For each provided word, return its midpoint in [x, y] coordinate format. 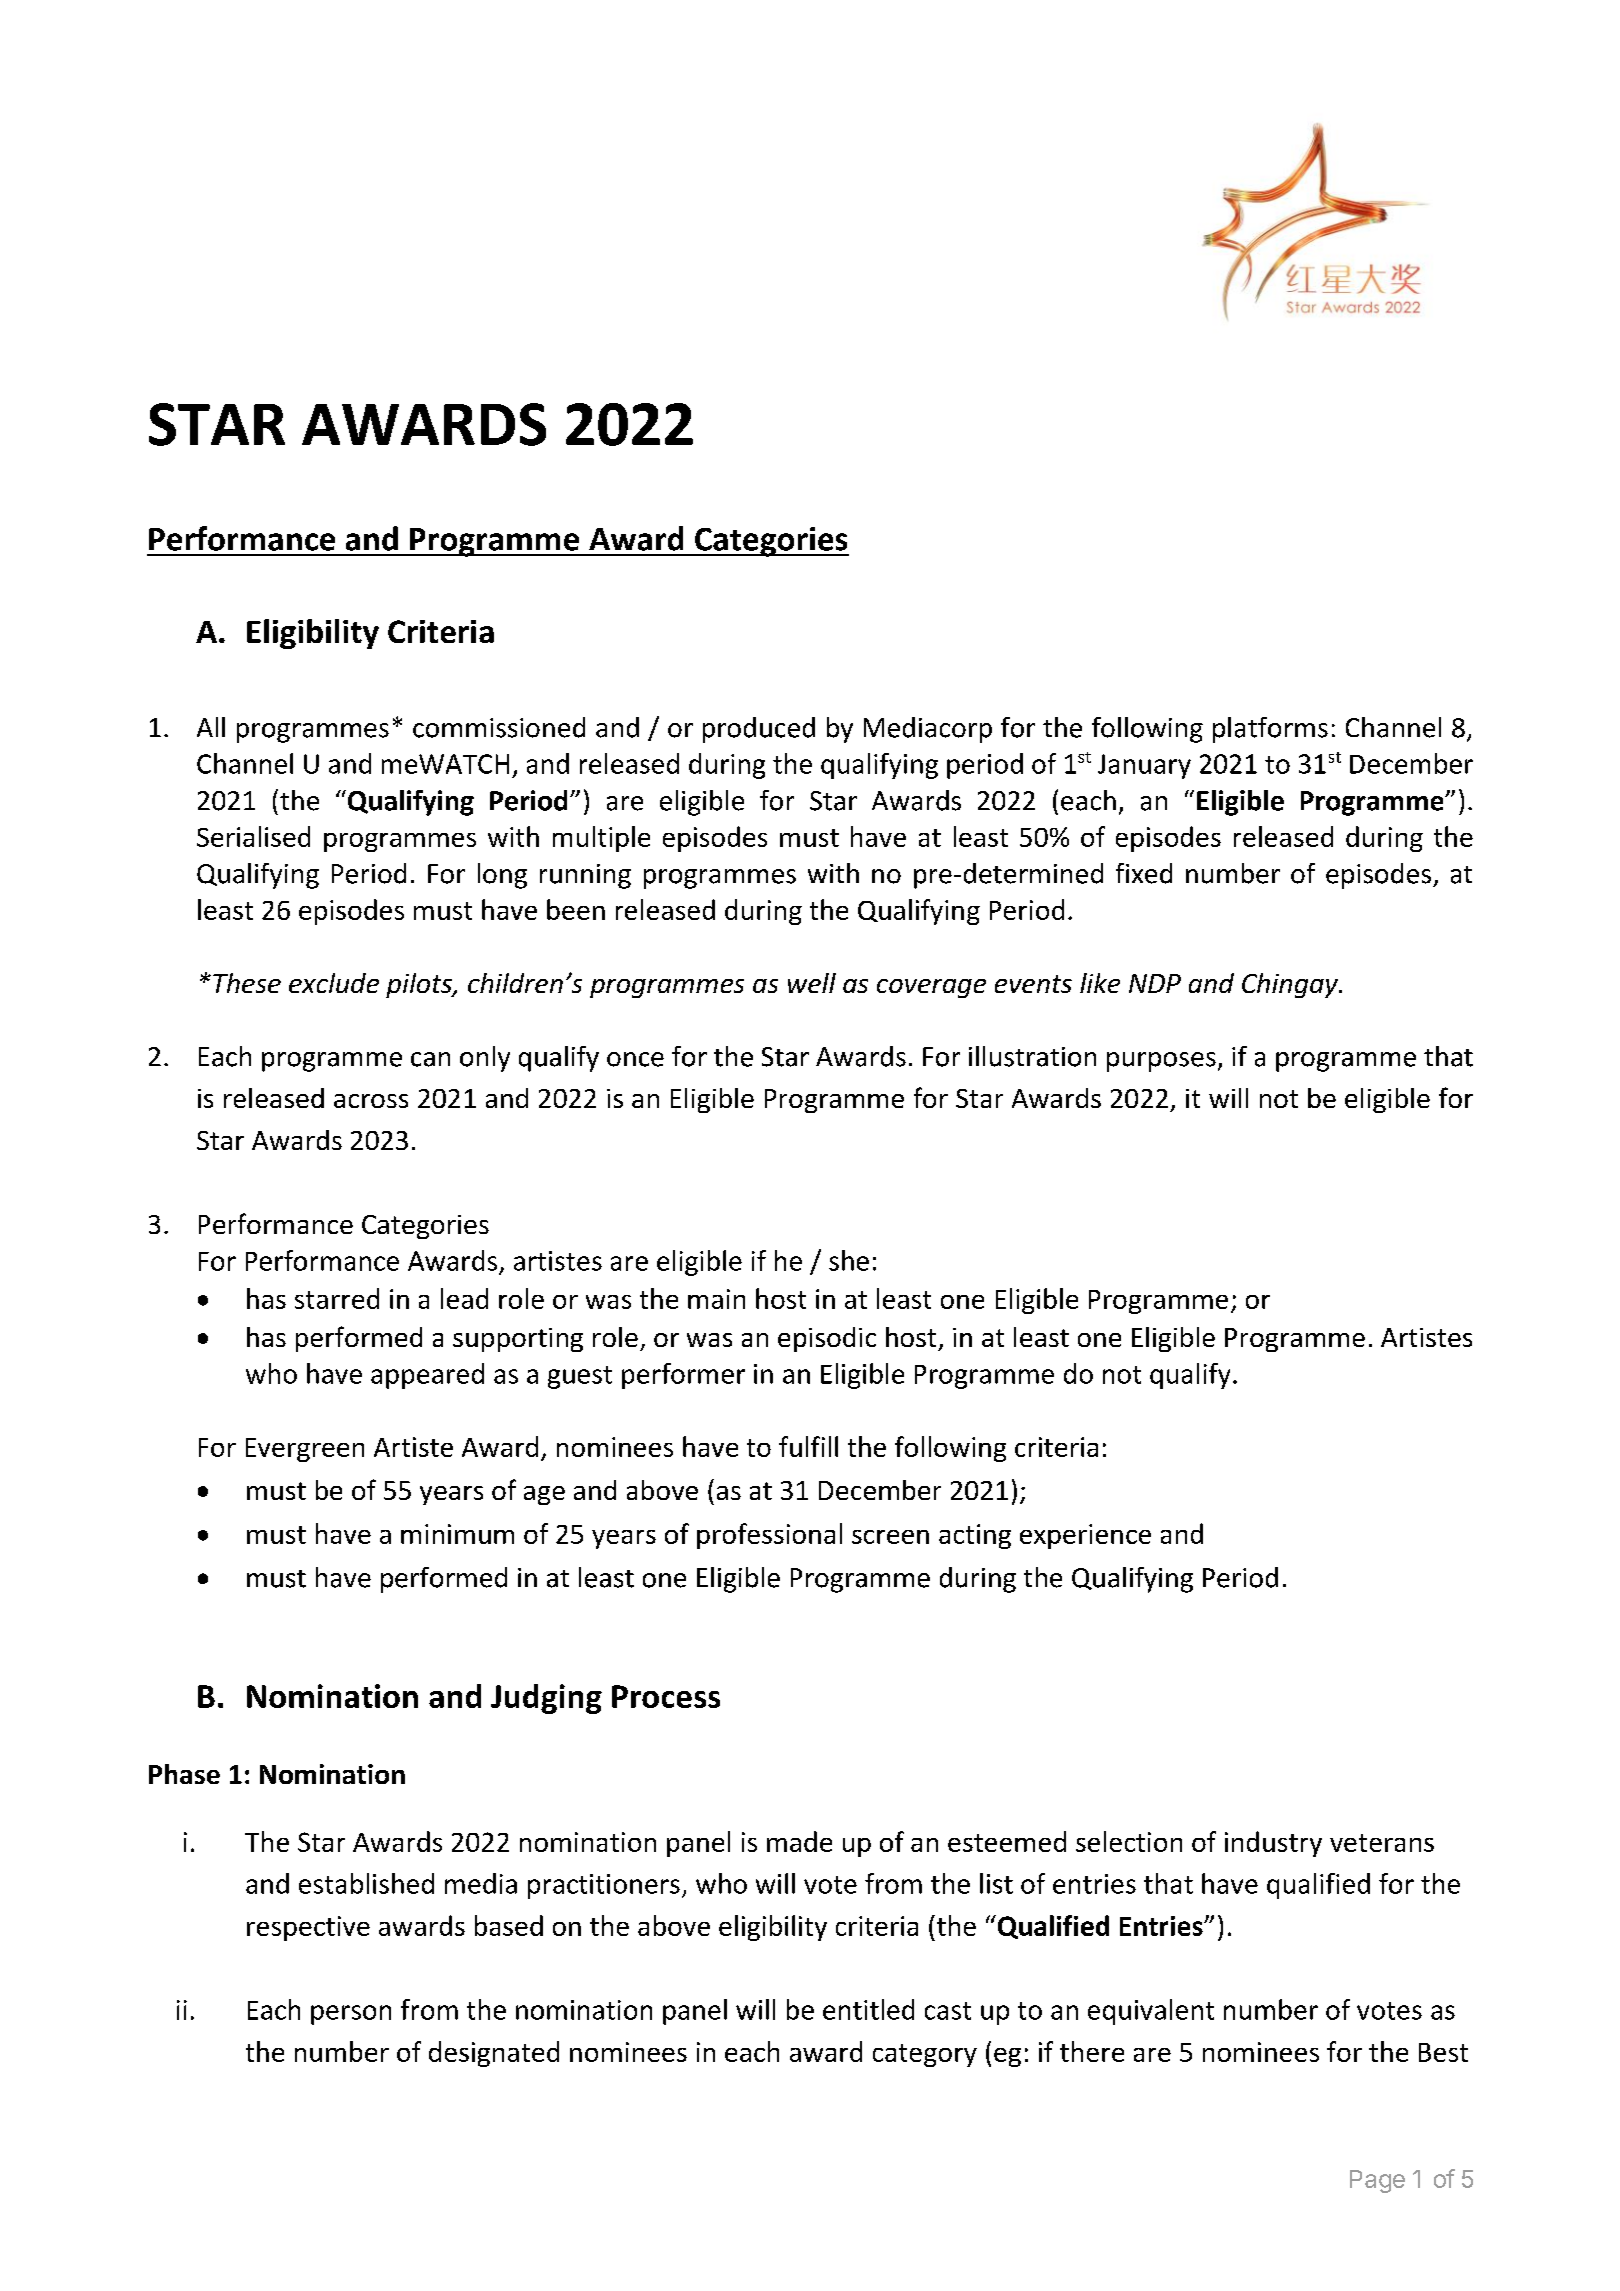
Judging [546, 1699]
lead [464, 1298]
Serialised [253, 836]
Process [666, 1696]
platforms [1270, 730]
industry [1273, 1844]
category [925, 2055]
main [716, 1299]
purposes [1161, 1062]
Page [1377, 2181]
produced [759, 730]
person [351, 2015]
